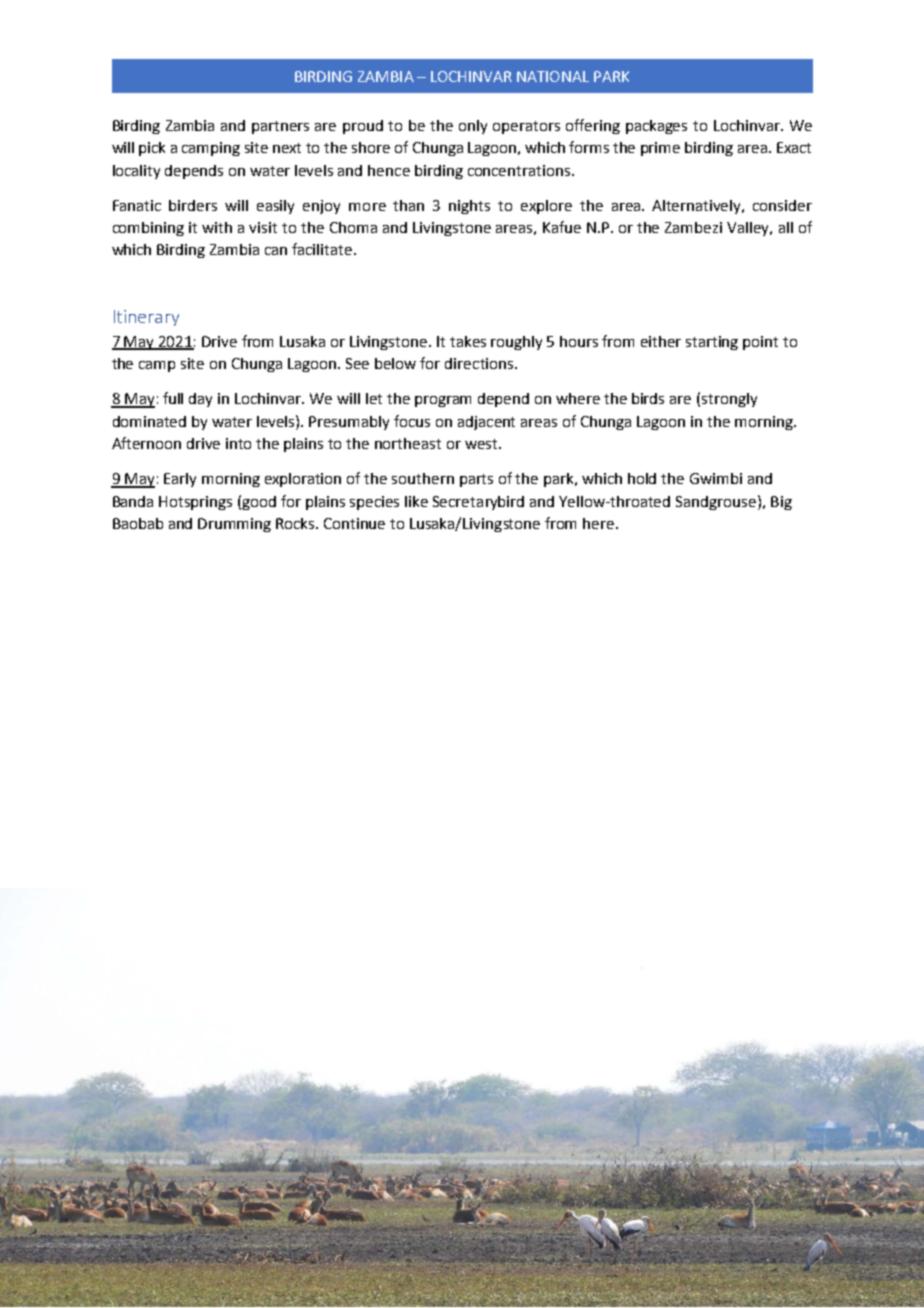 The image size is (924, 1308). I want to click on birders, so click(193, 205).
